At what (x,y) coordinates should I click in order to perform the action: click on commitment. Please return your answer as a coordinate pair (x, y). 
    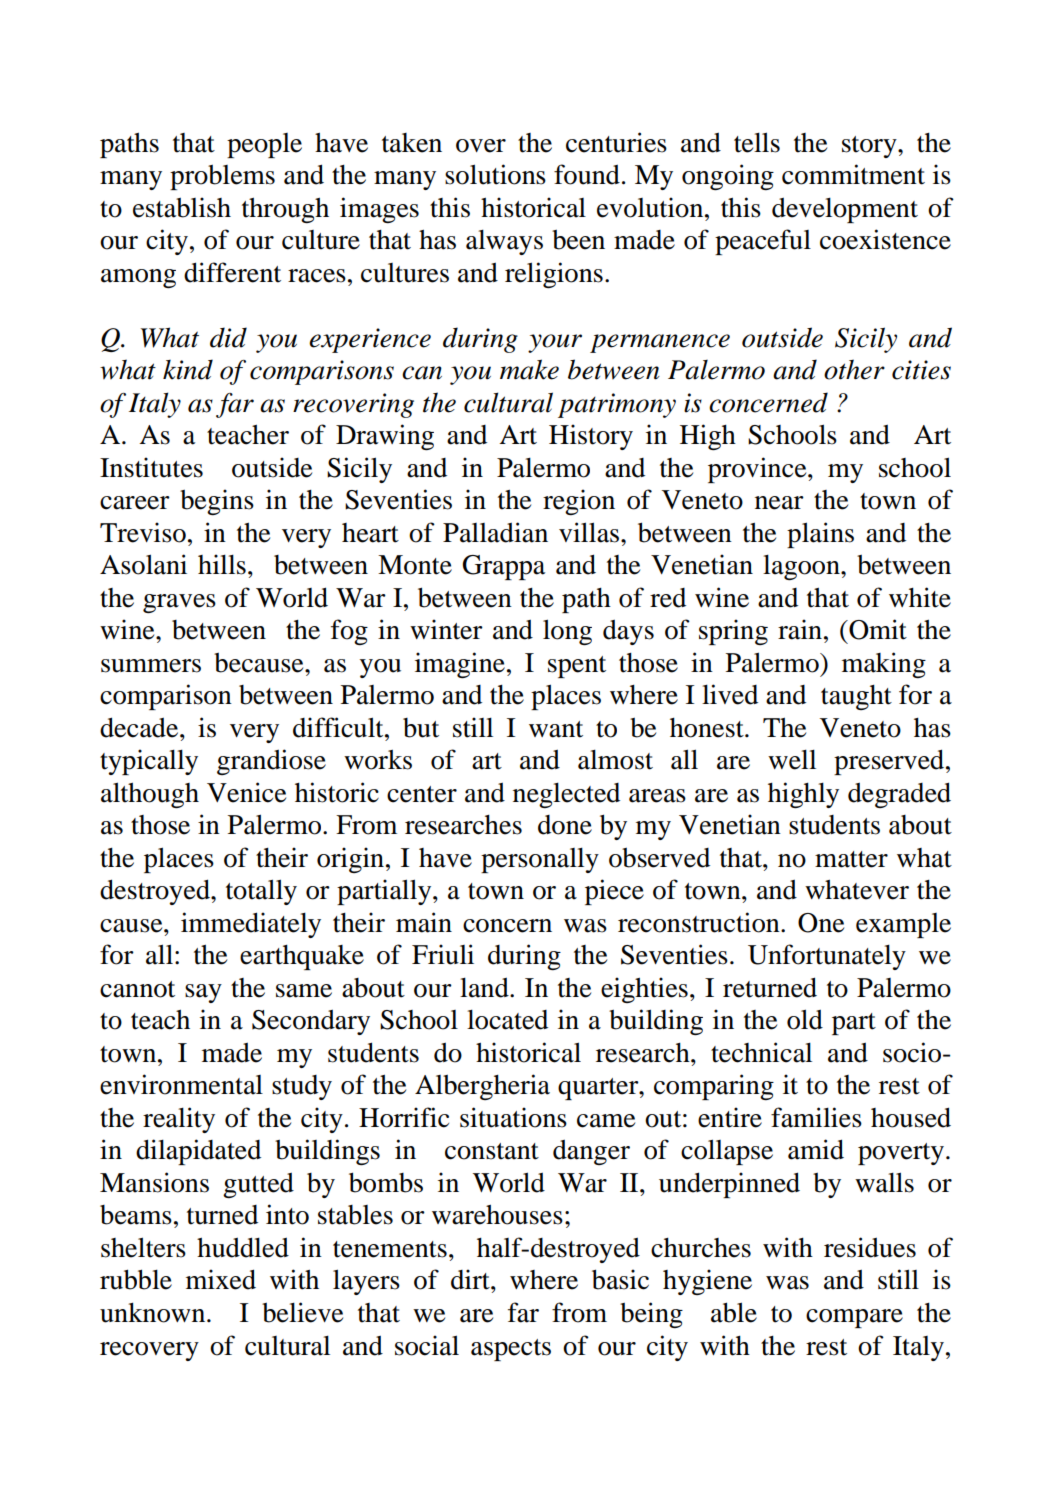
    Looking at the image, I should click on (853, 174).
